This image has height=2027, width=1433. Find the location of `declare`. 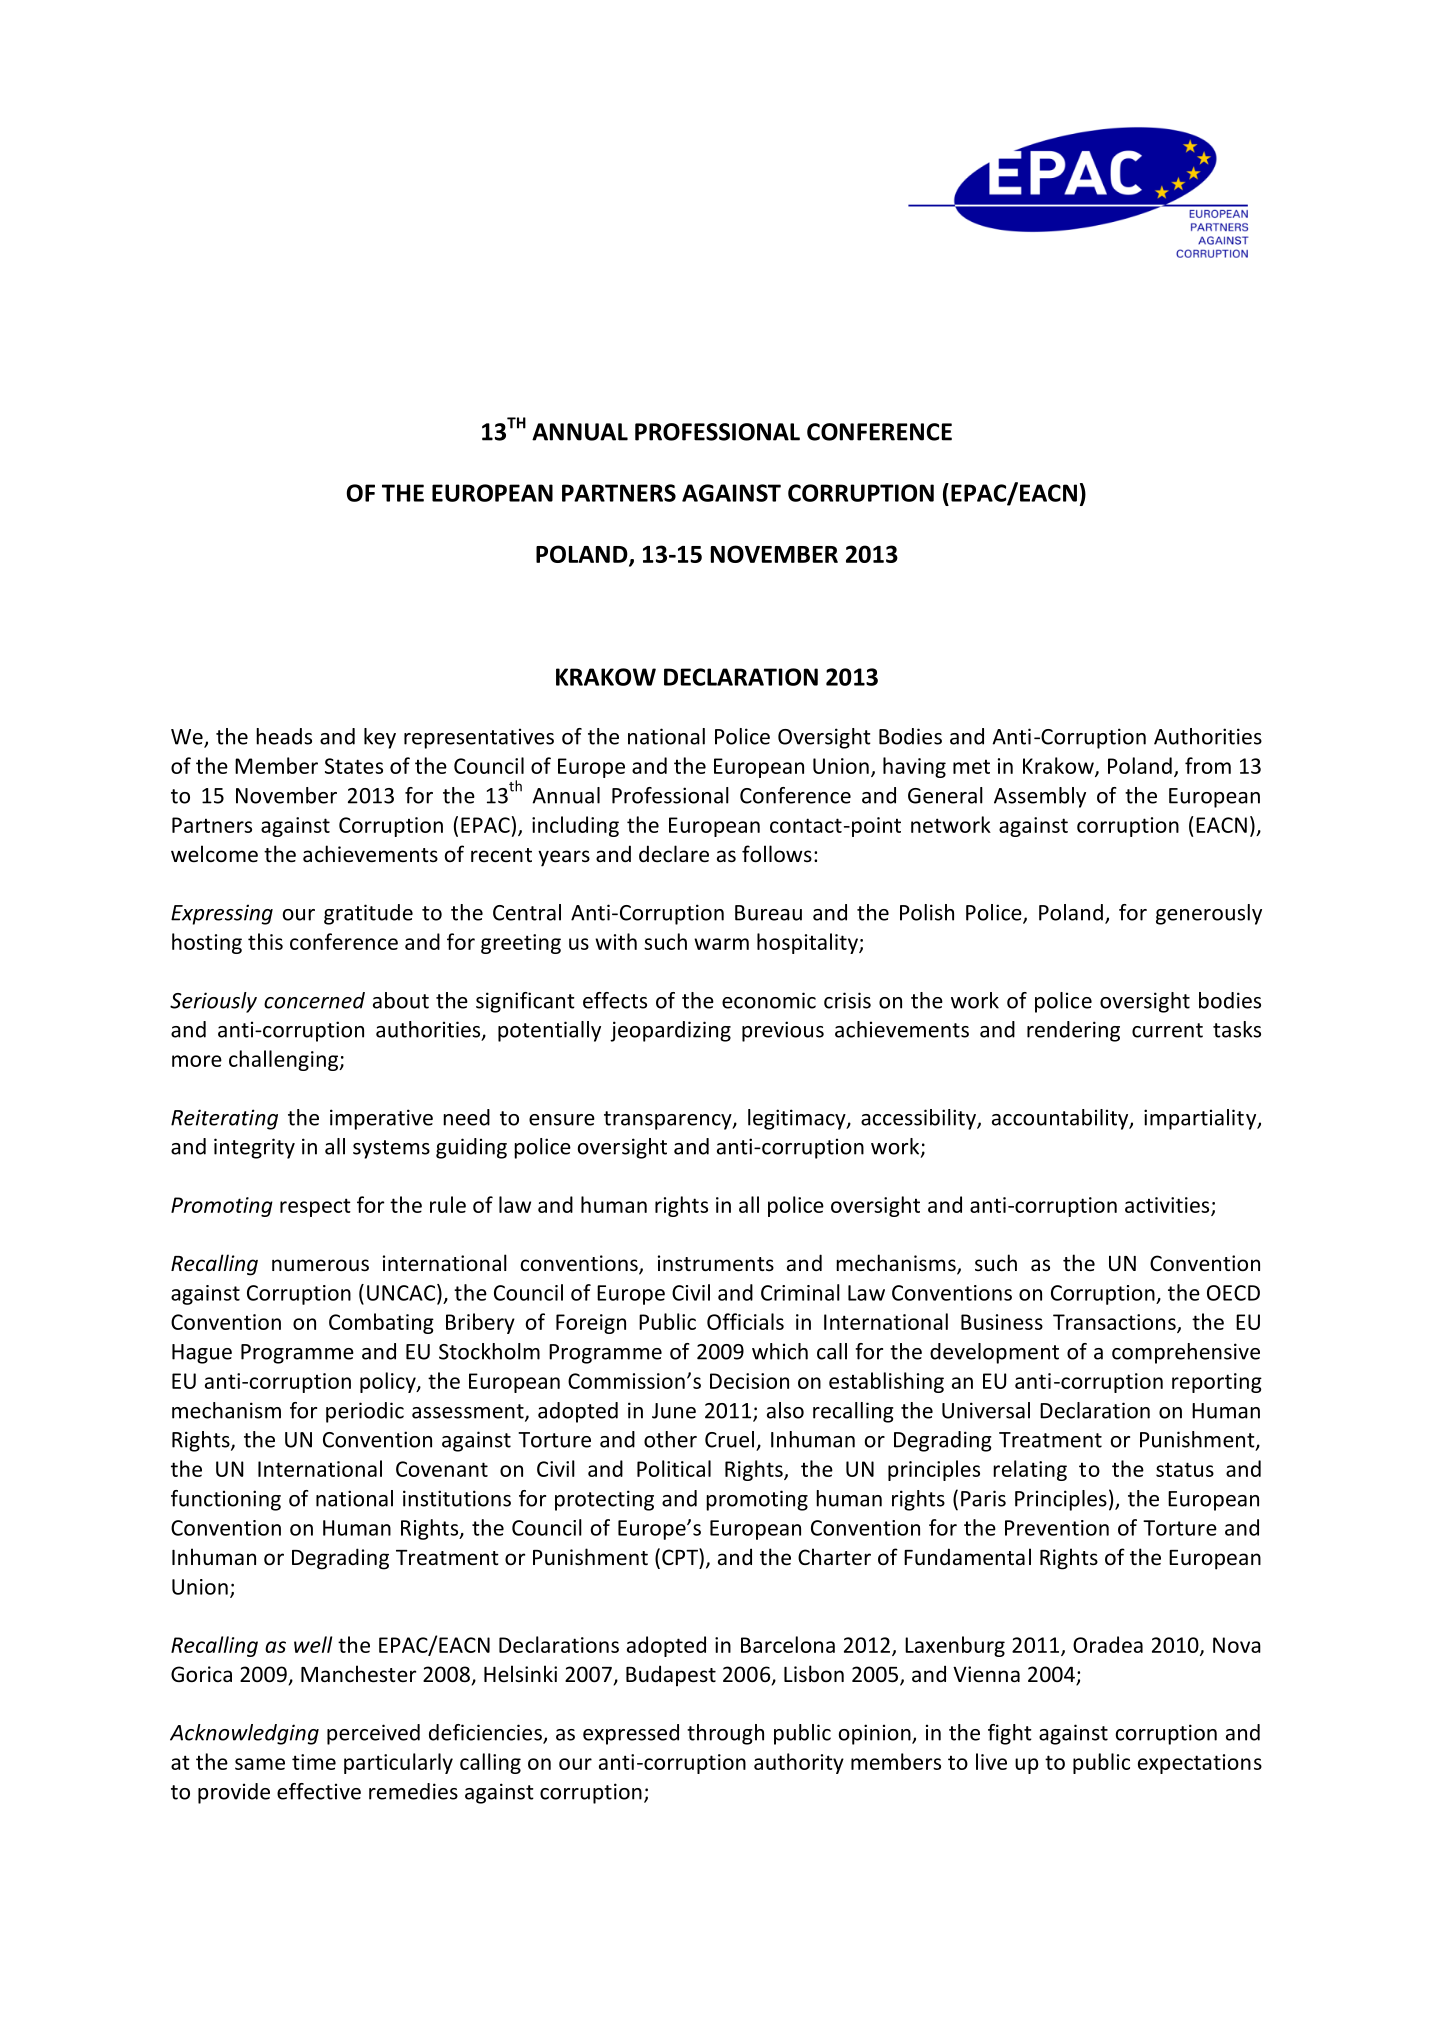

declare is located at coordinates (674, 854).
